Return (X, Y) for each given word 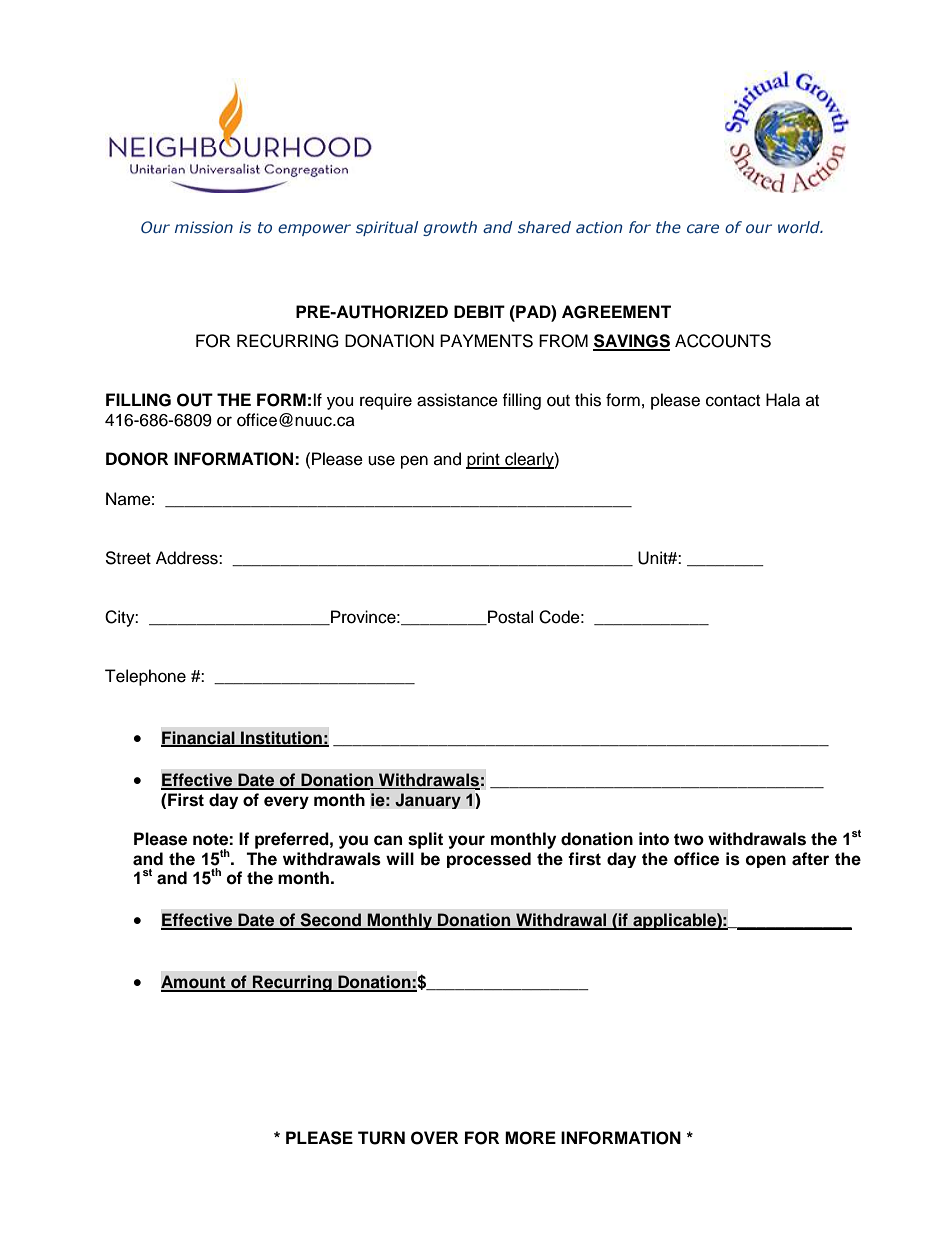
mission (204, 227)
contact (733, 401)
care (703, 228)
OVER (434, 1138)
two (689, 839)
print (484, 460)
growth (450, 228)
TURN (381, 1138)
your (466, 842)
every (286, 802)
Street (128, 558)
